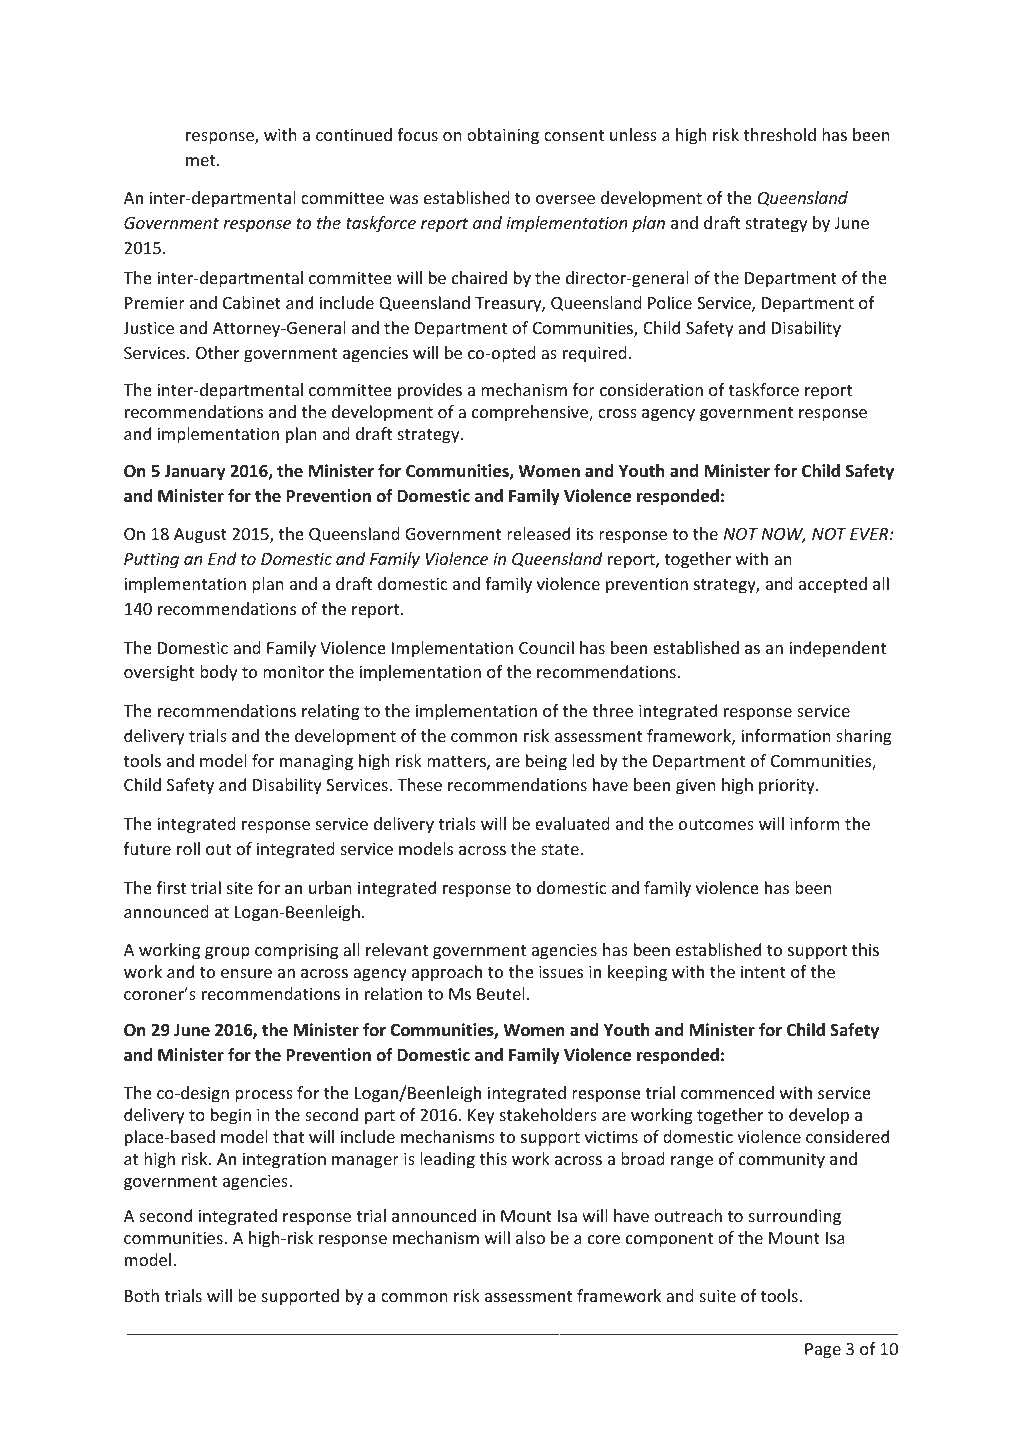 Image resolution: width=1022 pixels, height=1445 pixels. What do you see at coordinates (837, 649) in the screenshot?
I see `independent` at bounding box center [837, 649].
